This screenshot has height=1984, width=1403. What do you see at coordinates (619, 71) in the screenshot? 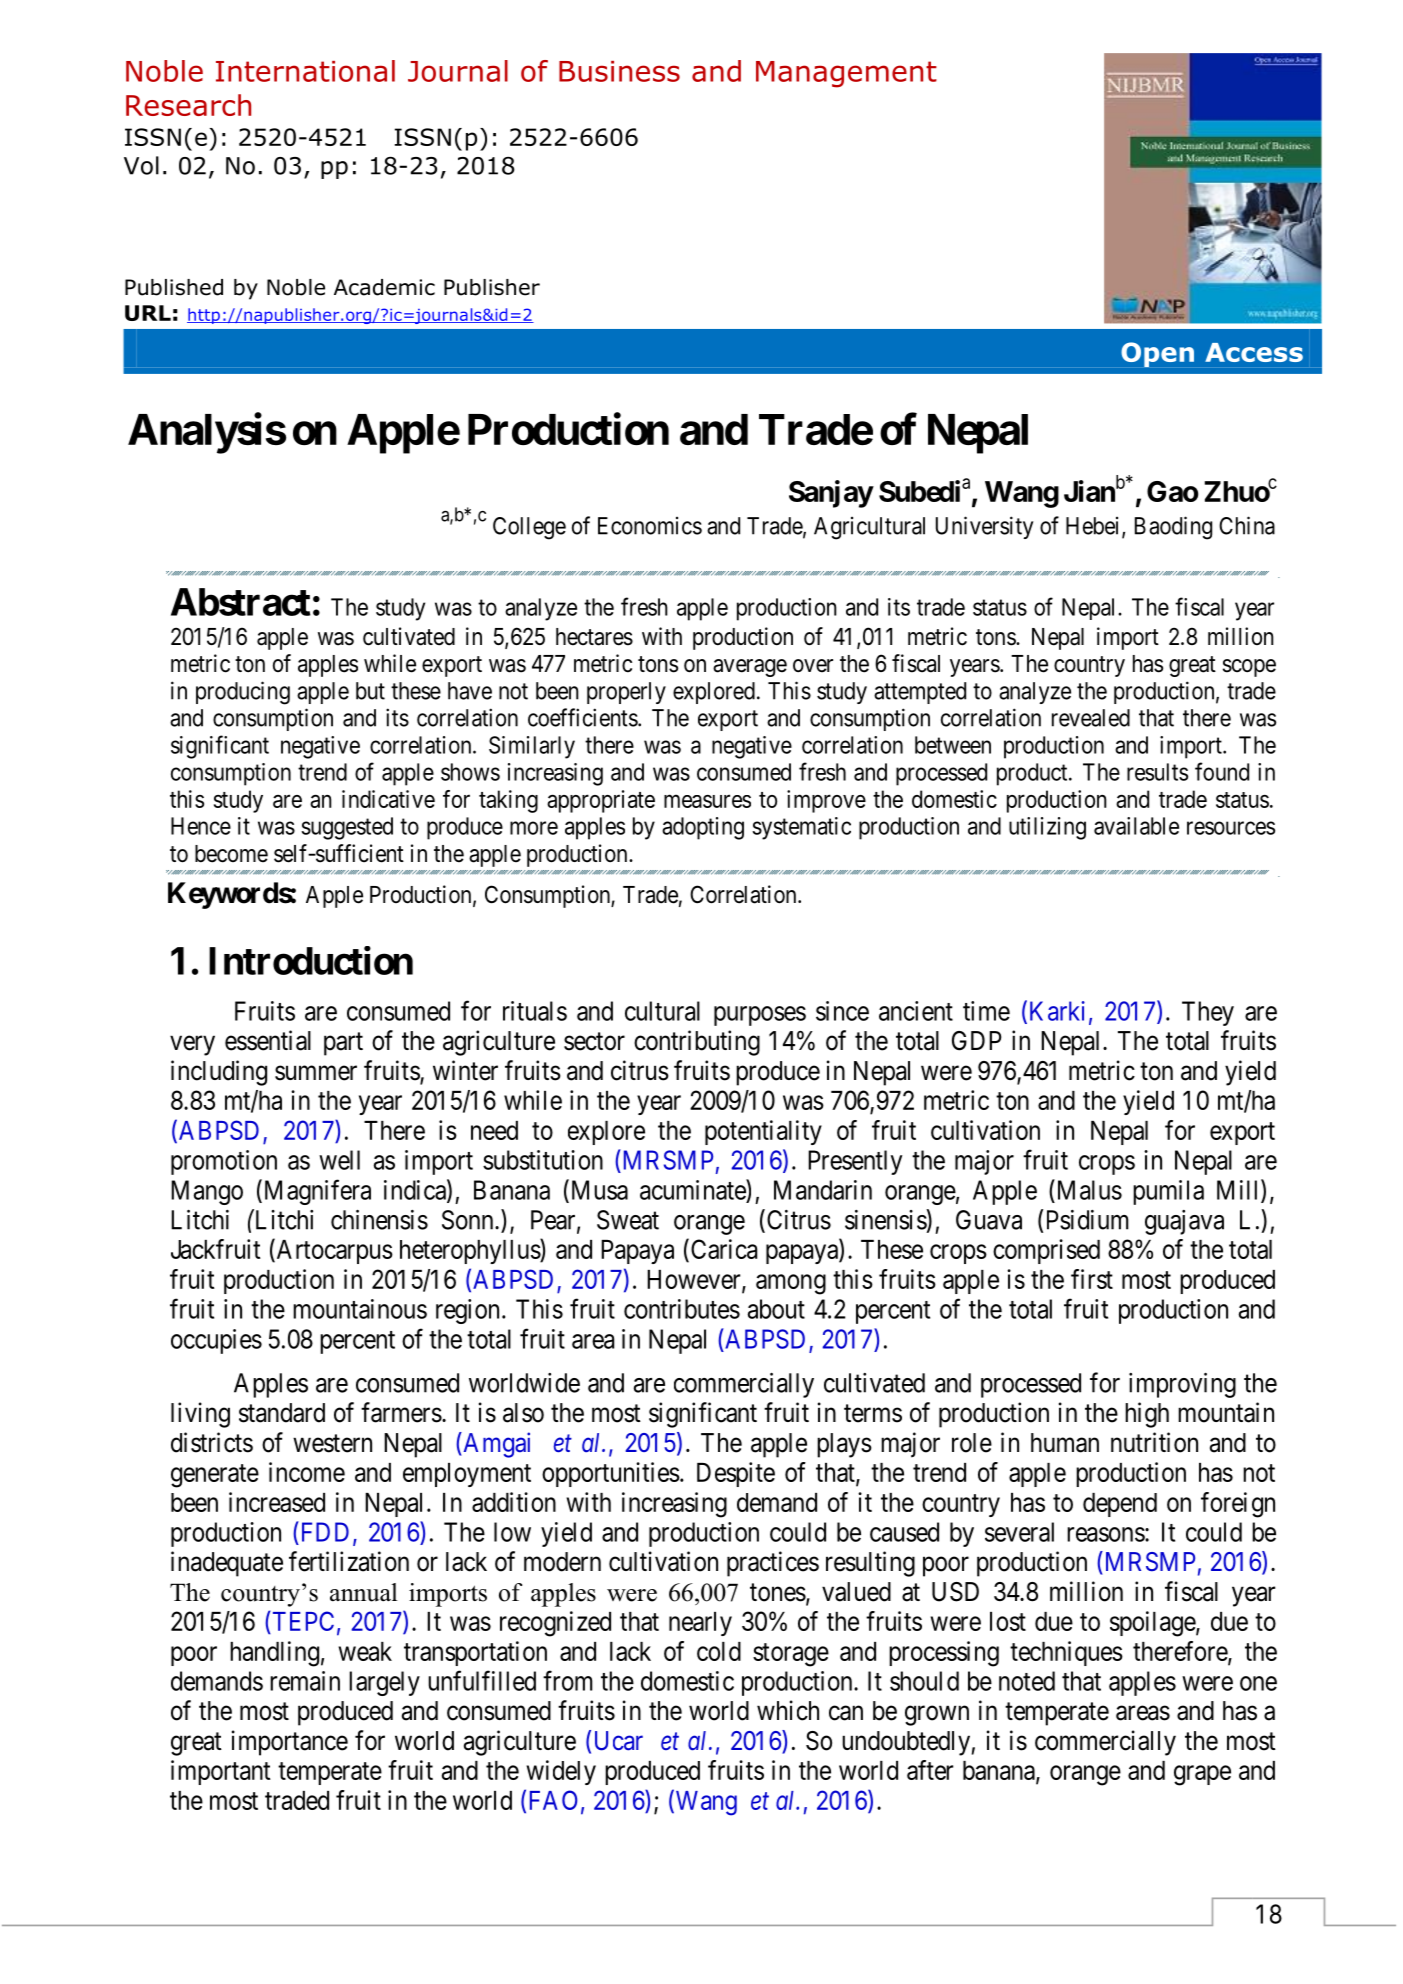
I see `Business` at bounding box center [619, 71].
